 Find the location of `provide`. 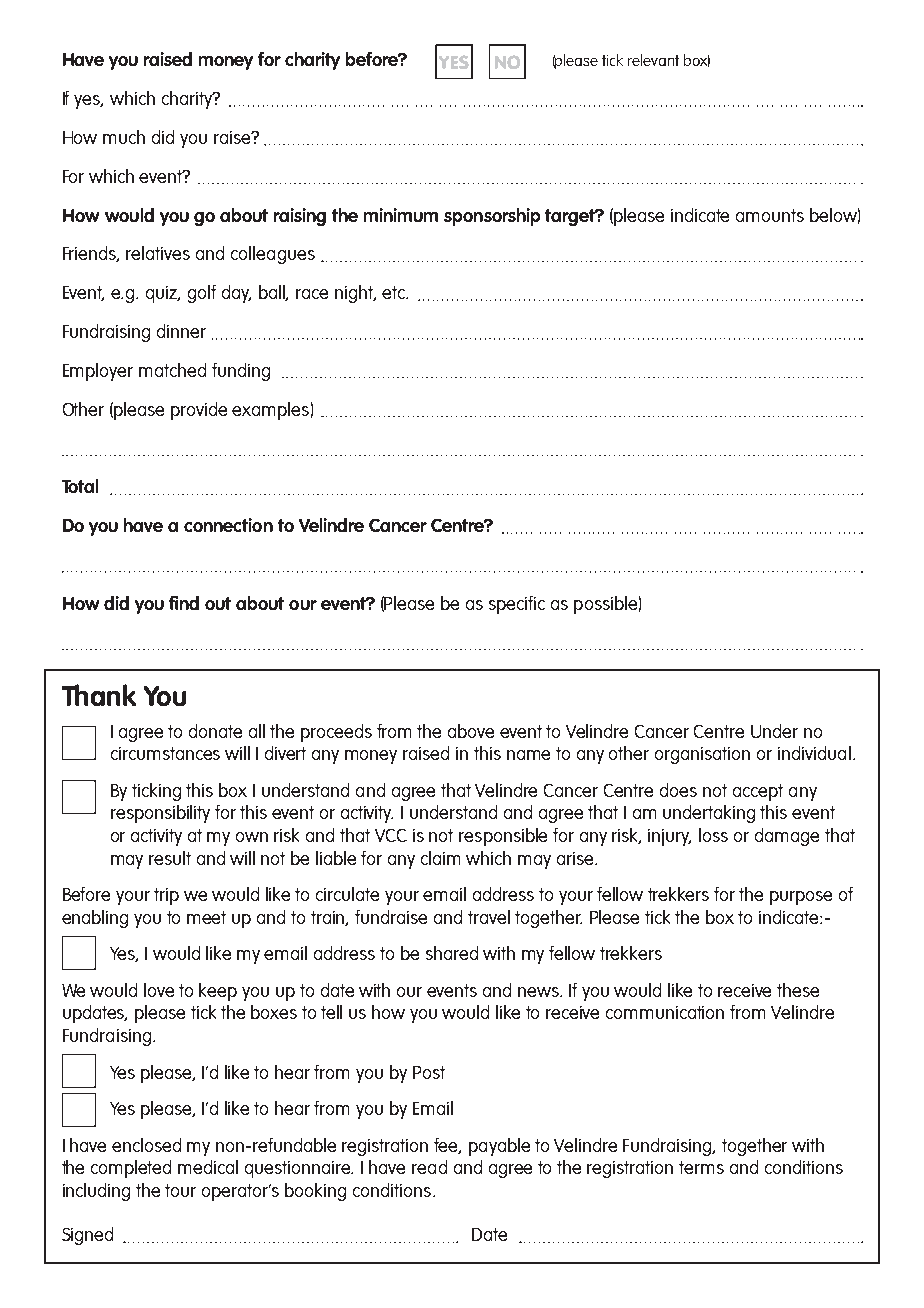

provide is located at coordinates (199, 411).
